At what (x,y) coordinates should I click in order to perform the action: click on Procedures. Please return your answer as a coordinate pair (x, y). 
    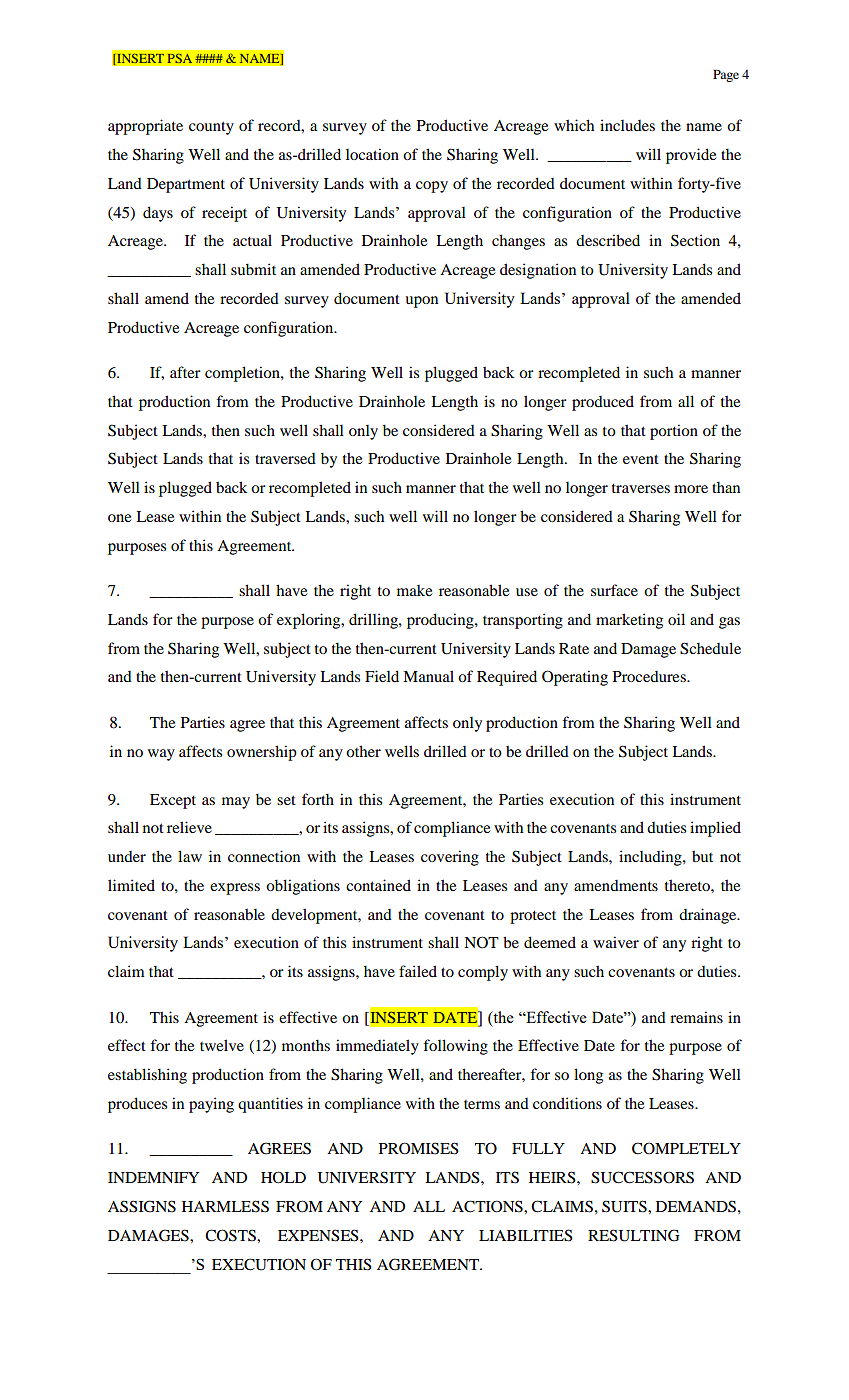
    Looking at the image, I should click on (650, 676).
